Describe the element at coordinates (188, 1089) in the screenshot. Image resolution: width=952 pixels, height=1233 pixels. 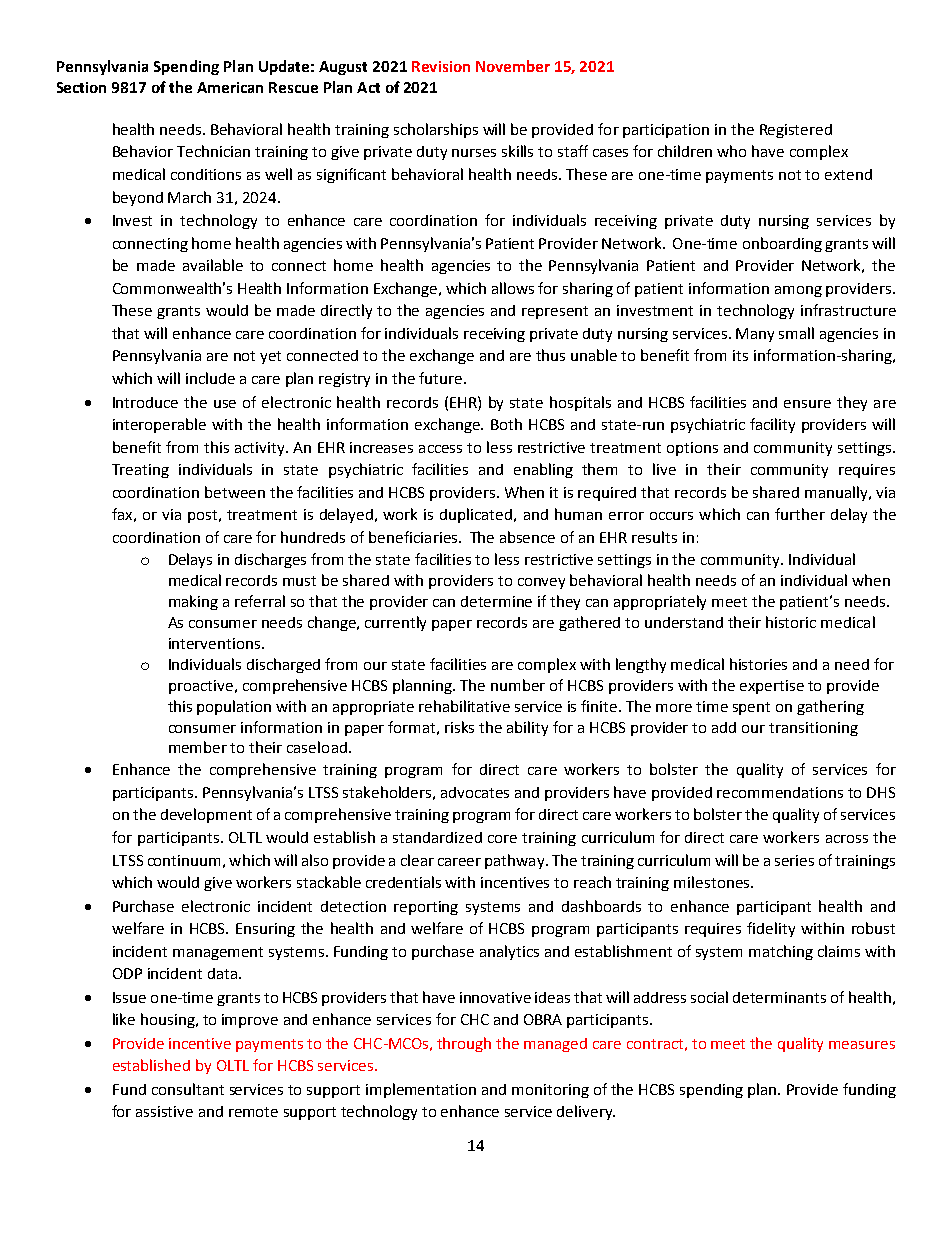
I see `consultant` at that location.
